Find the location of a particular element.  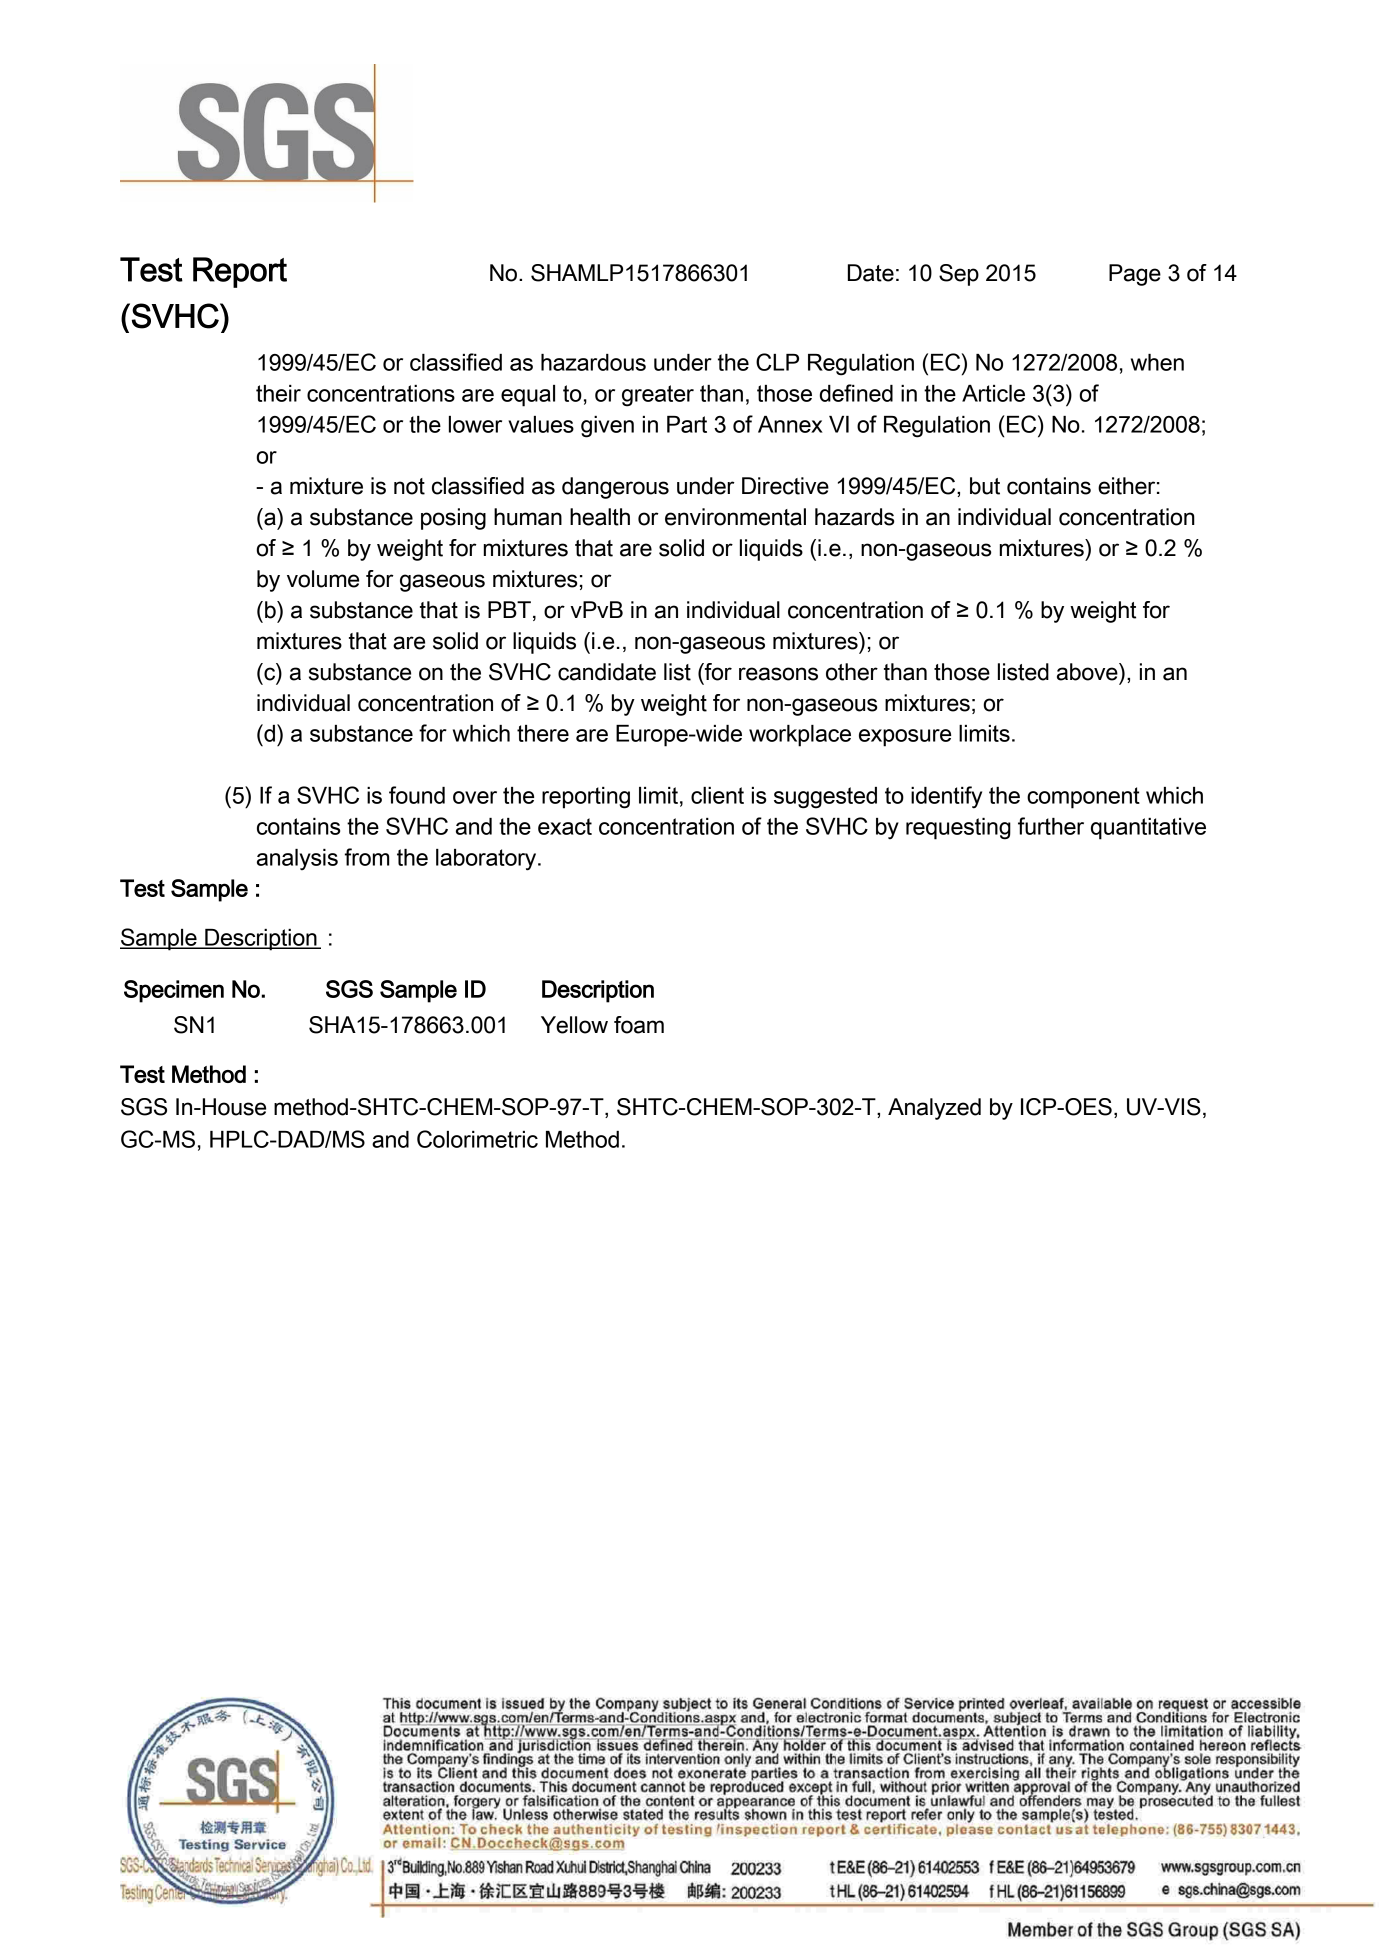

foam is located at coordinates (639, 1025).
